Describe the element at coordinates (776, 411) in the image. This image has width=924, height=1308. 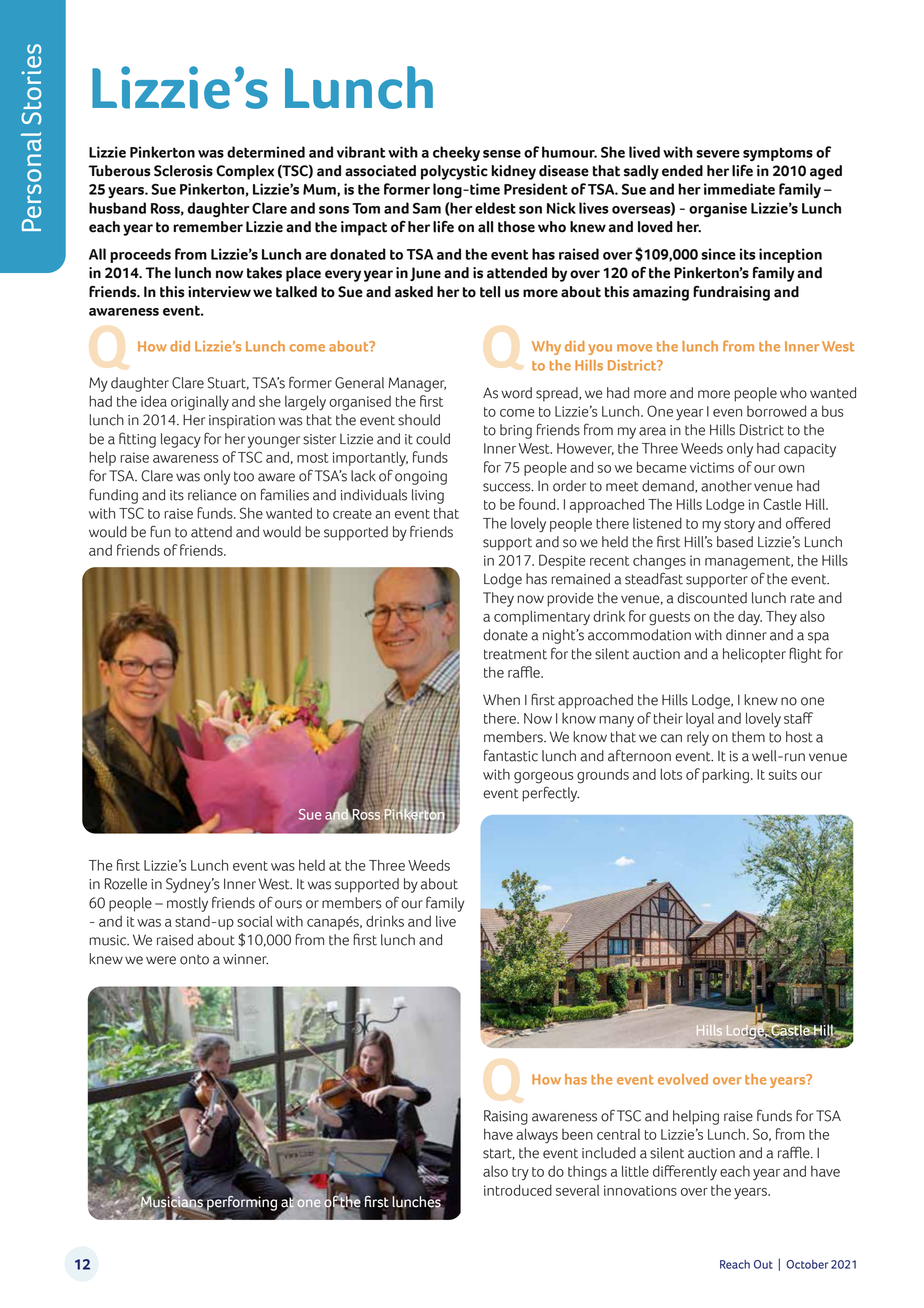
I see `borrowed` at that location.
